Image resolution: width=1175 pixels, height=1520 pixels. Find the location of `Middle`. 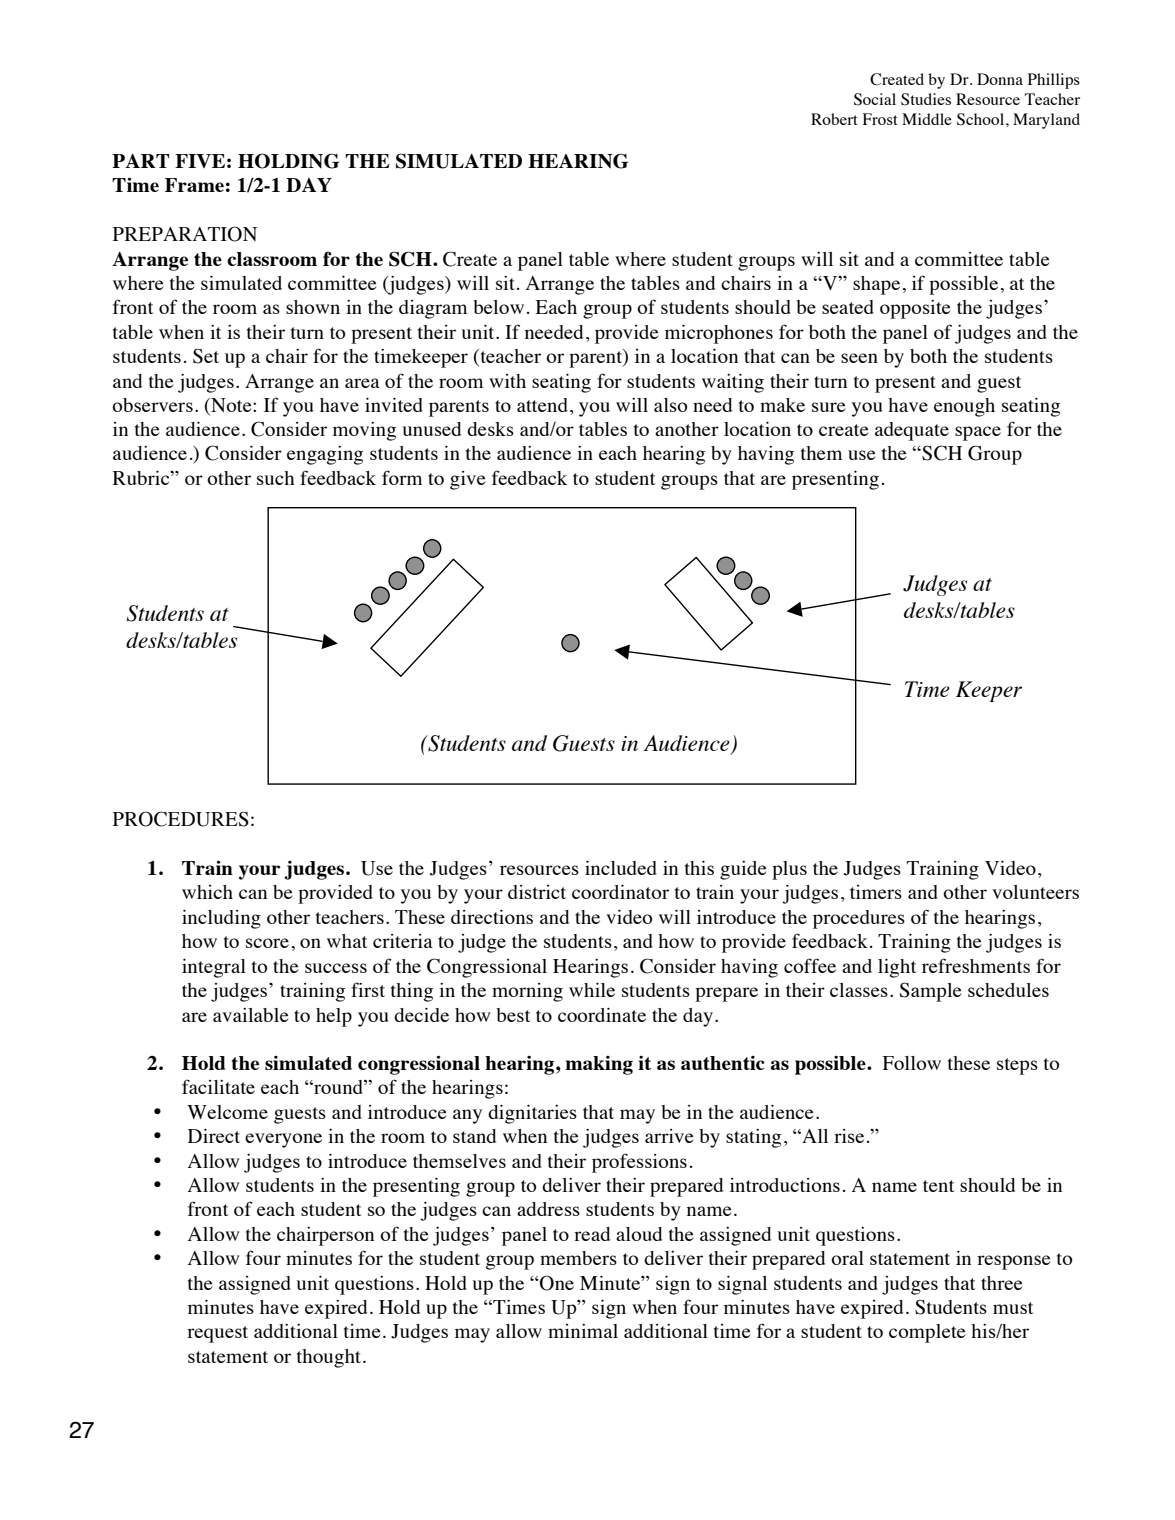

Middle is located at coordinates (927, 119).
